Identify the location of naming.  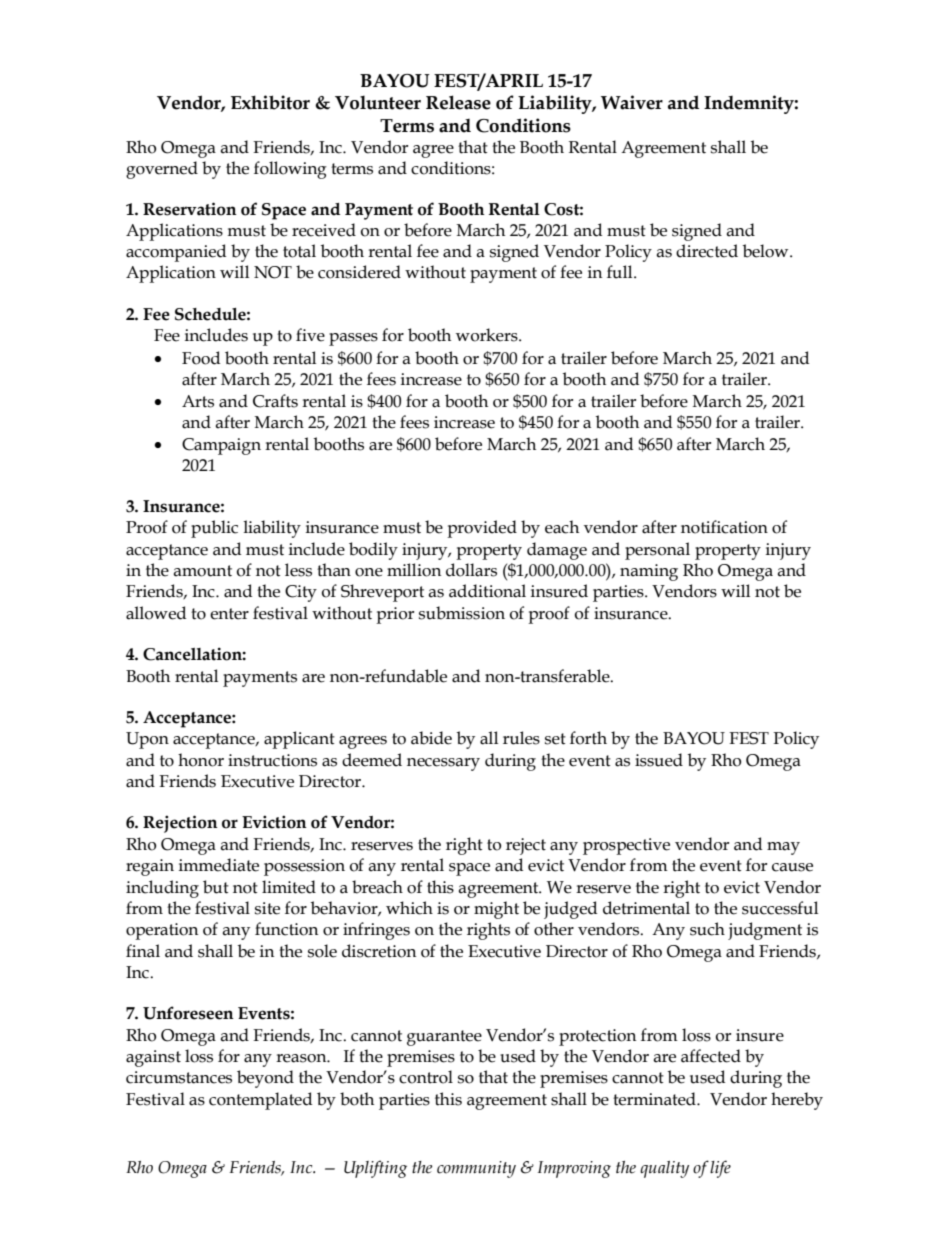
(649, 572).
